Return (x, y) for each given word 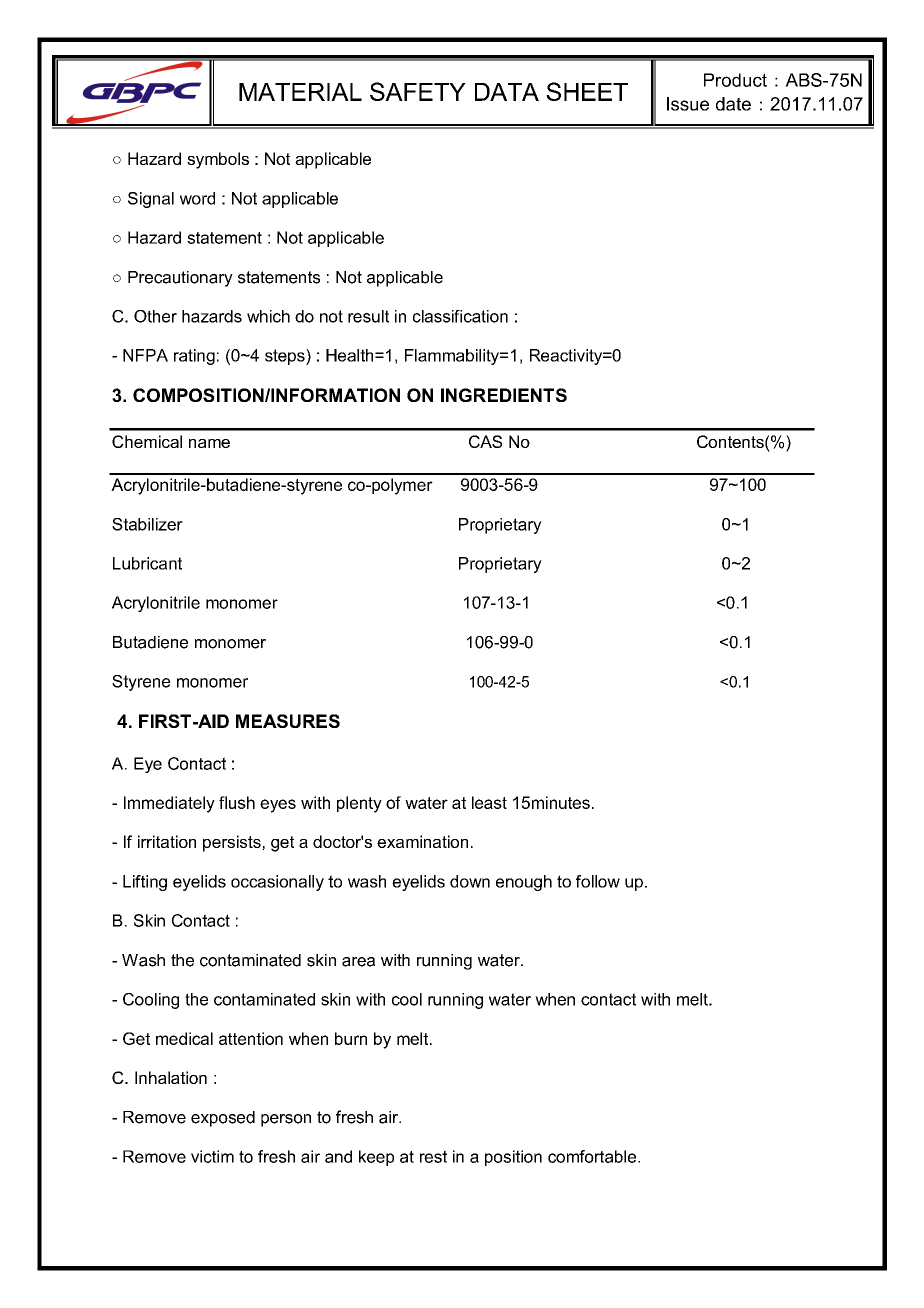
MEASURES (288, 721)
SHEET (587, 91)
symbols (218, 160)
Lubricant (147, 563)
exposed (223, 1119)
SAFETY (418, 91)
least (489, 802)
